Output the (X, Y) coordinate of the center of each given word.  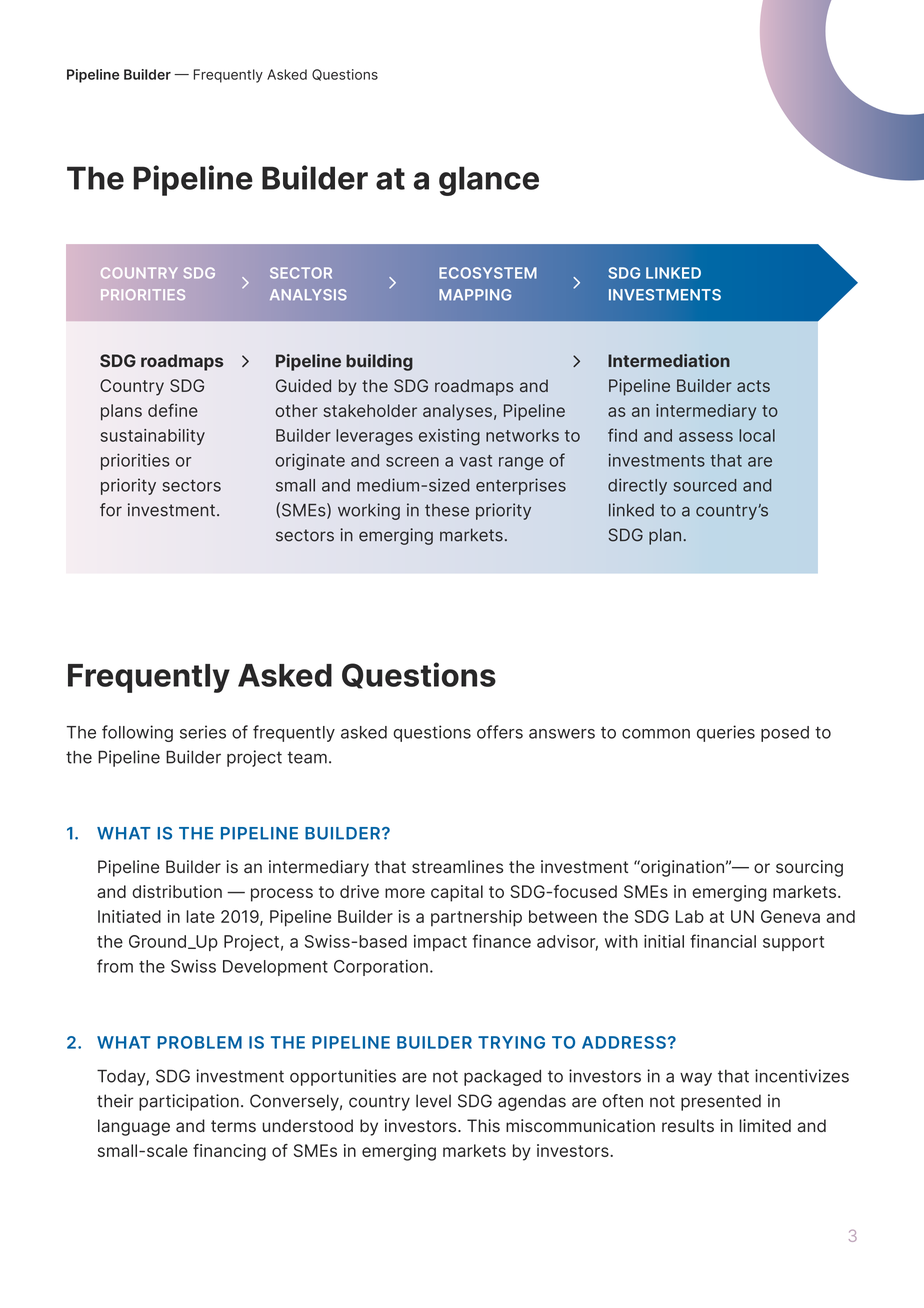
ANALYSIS (308, 295)
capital (457, 893)
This (483, 1125)
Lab (690, 916)
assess (706, 437)
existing (449, 437)
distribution (177, 891)
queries (726, 733)
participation (189, 1102)
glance (489, 181)
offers (500, 732)
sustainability (152, 437)
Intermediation (669, 360)
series (203, 732)
